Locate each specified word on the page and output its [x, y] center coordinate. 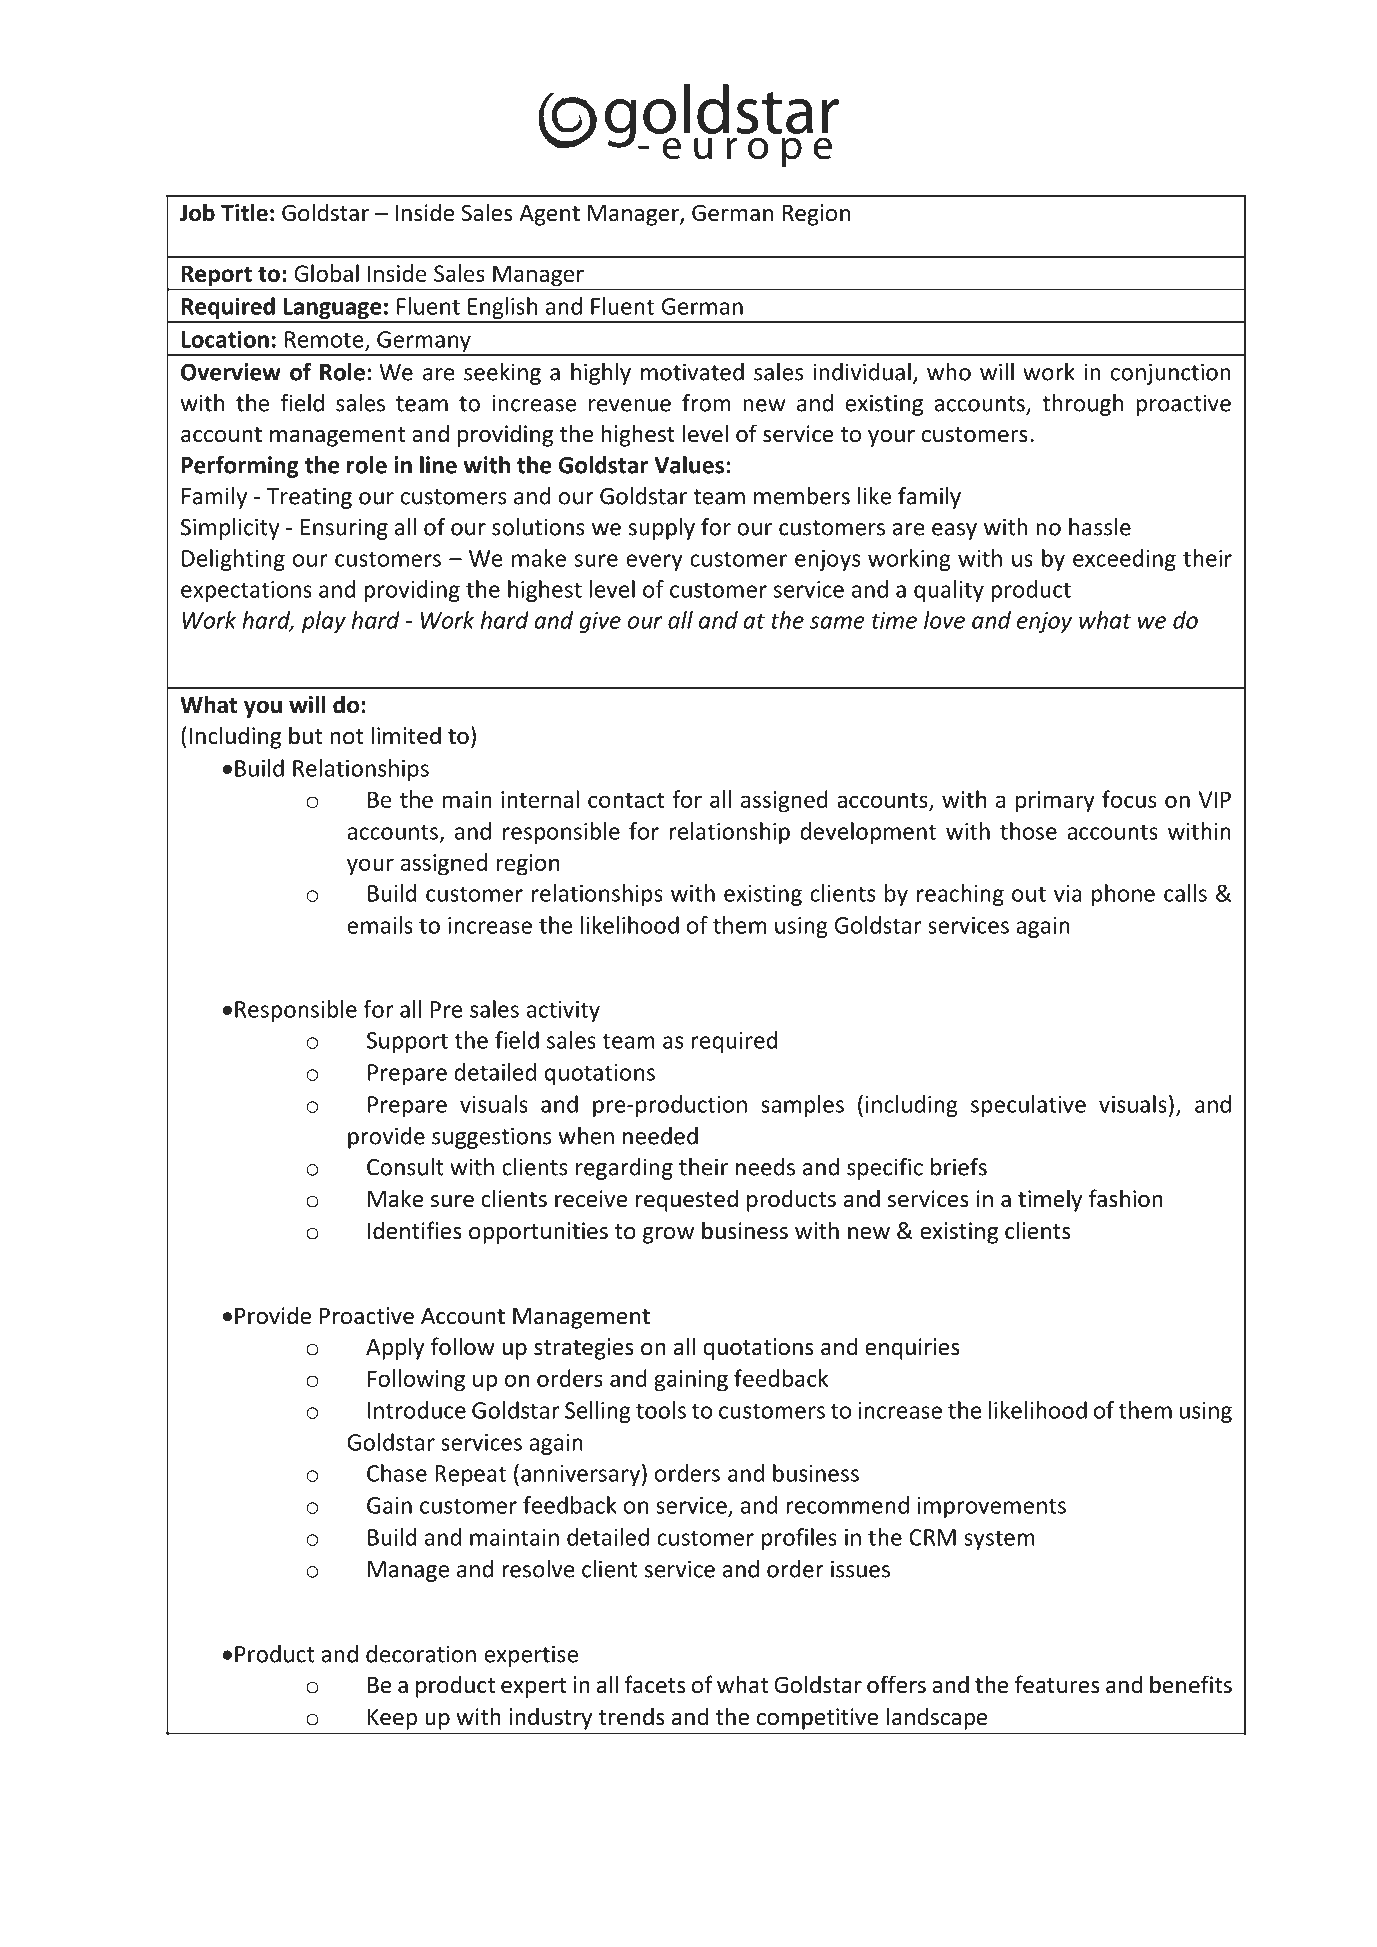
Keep [392, 1719]
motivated [692, 372]
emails [380, 925]
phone [1123, 895]
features [1057, 1684]
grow [668, 1235]
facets [655, 1684]
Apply [395, 1348]
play [324, 622]
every [654, 562]
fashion [1126, 1198]
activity [563, 1011]
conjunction [1171, 374]
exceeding [1124, 560]
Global [326, 273]
